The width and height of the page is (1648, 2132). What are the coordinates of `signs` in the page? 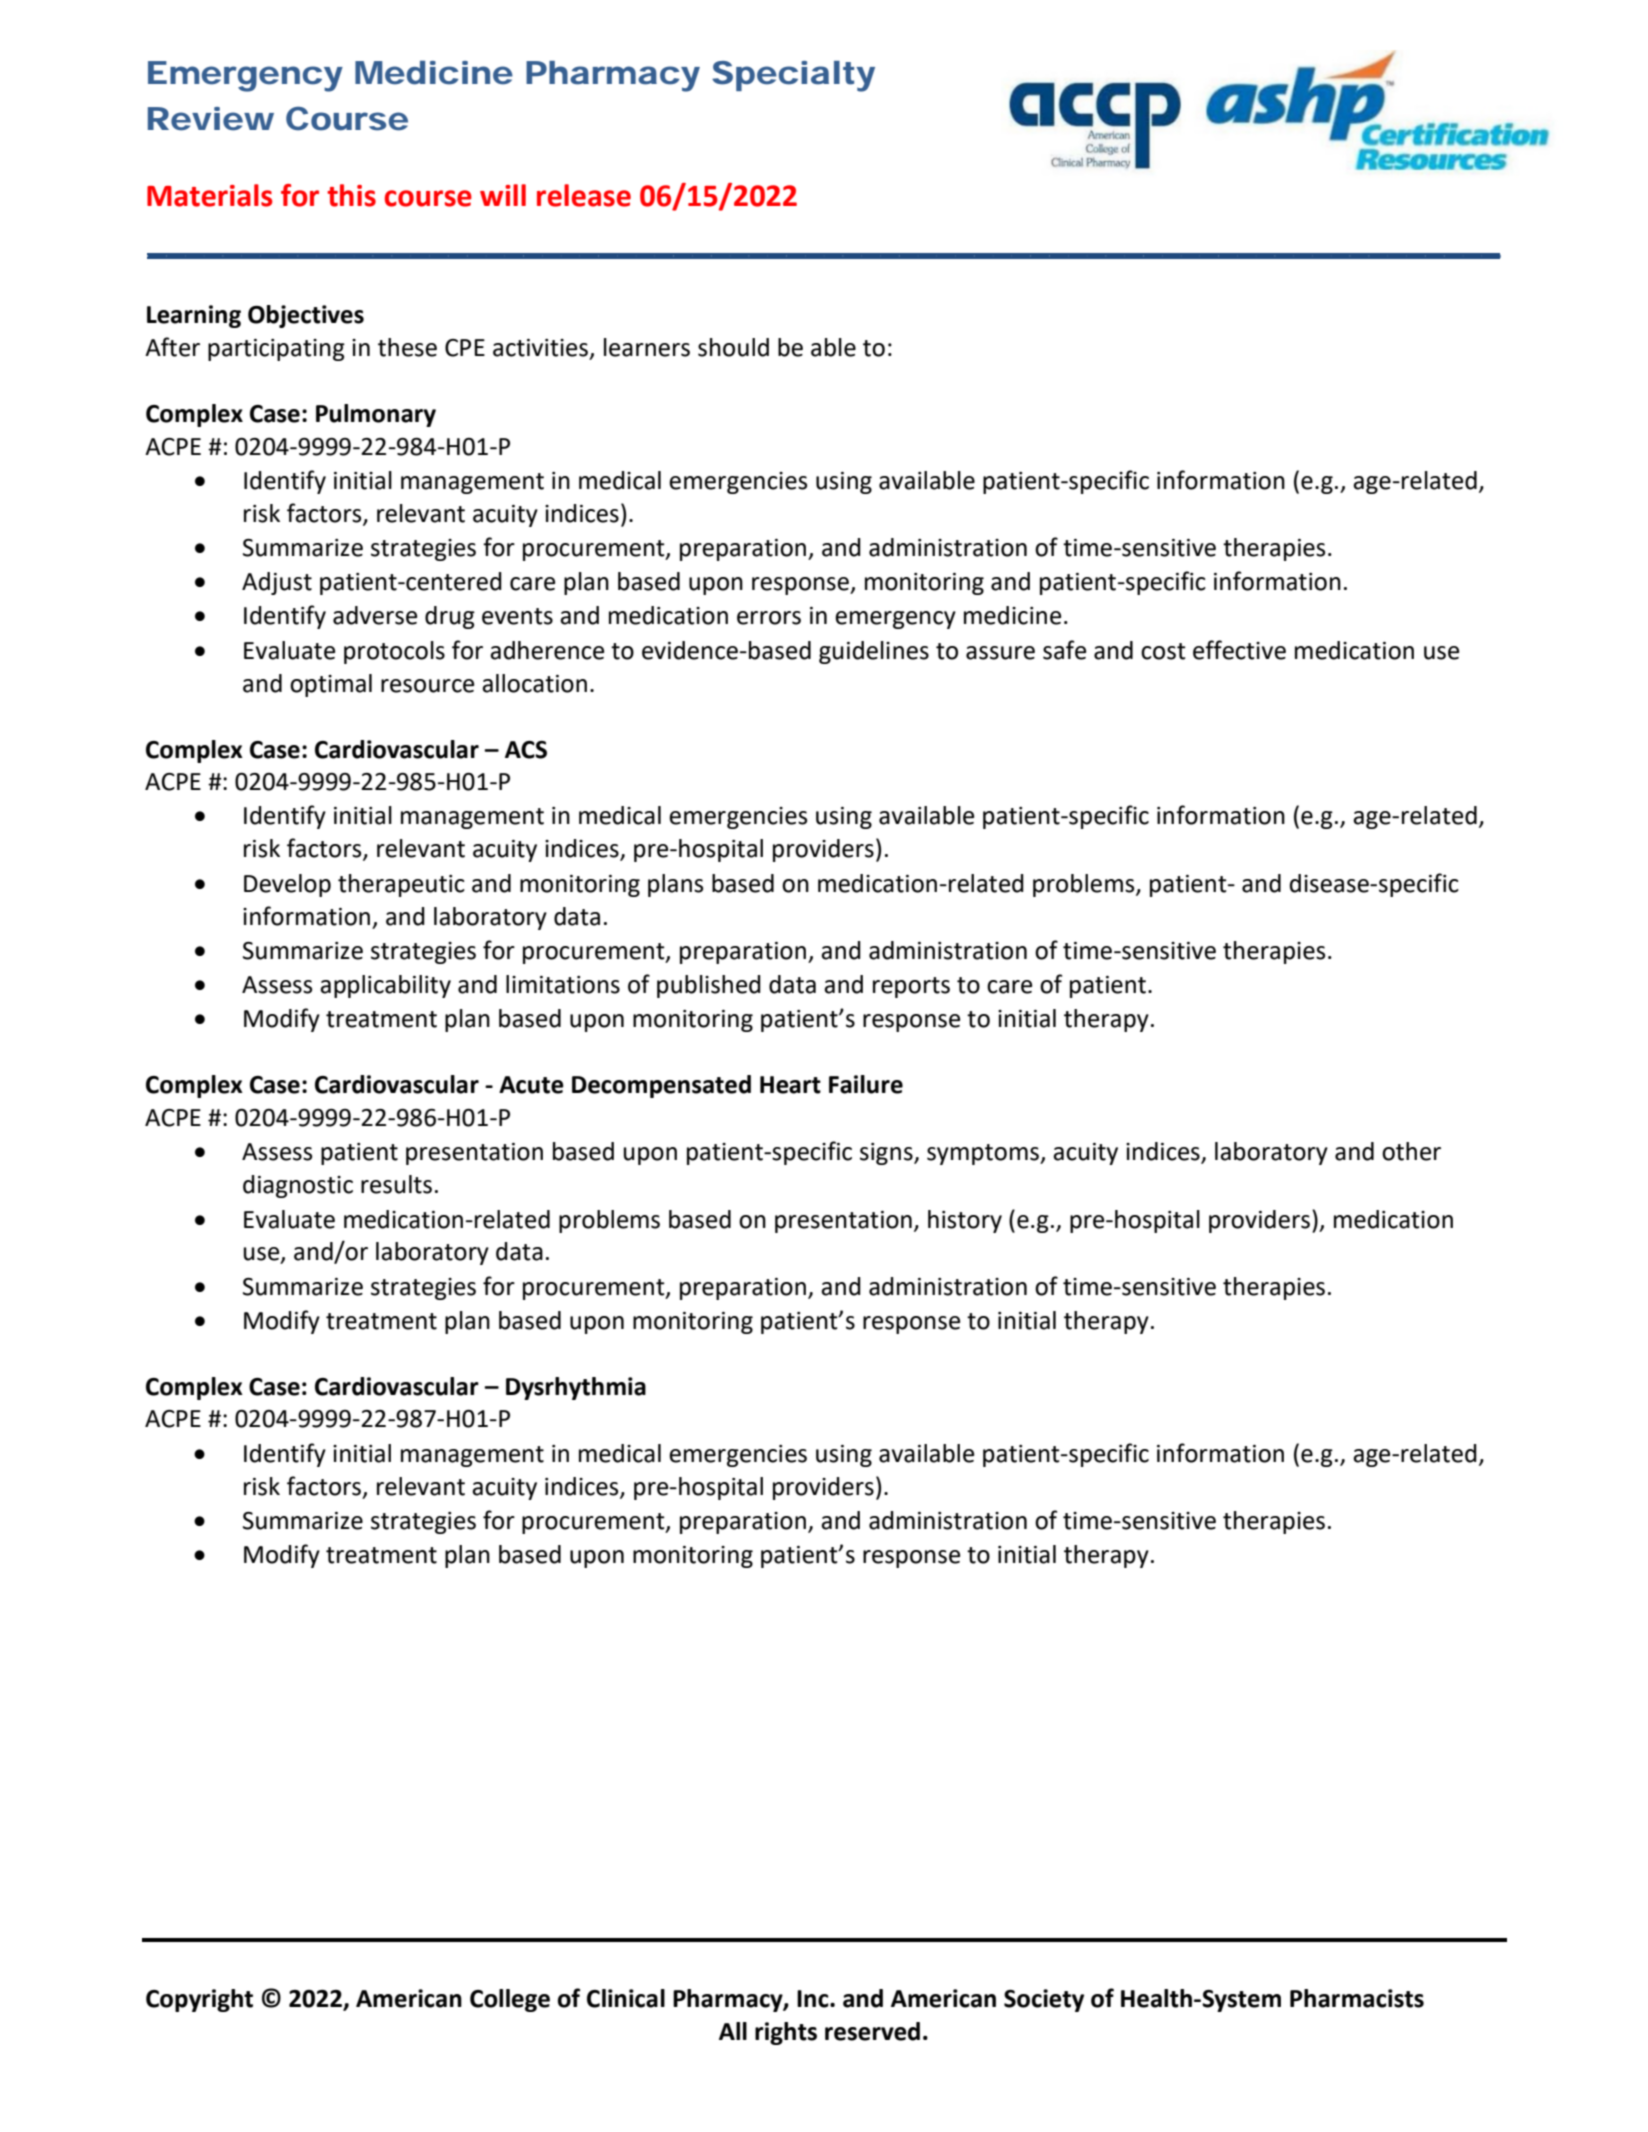 It's located at (887, 1154).
